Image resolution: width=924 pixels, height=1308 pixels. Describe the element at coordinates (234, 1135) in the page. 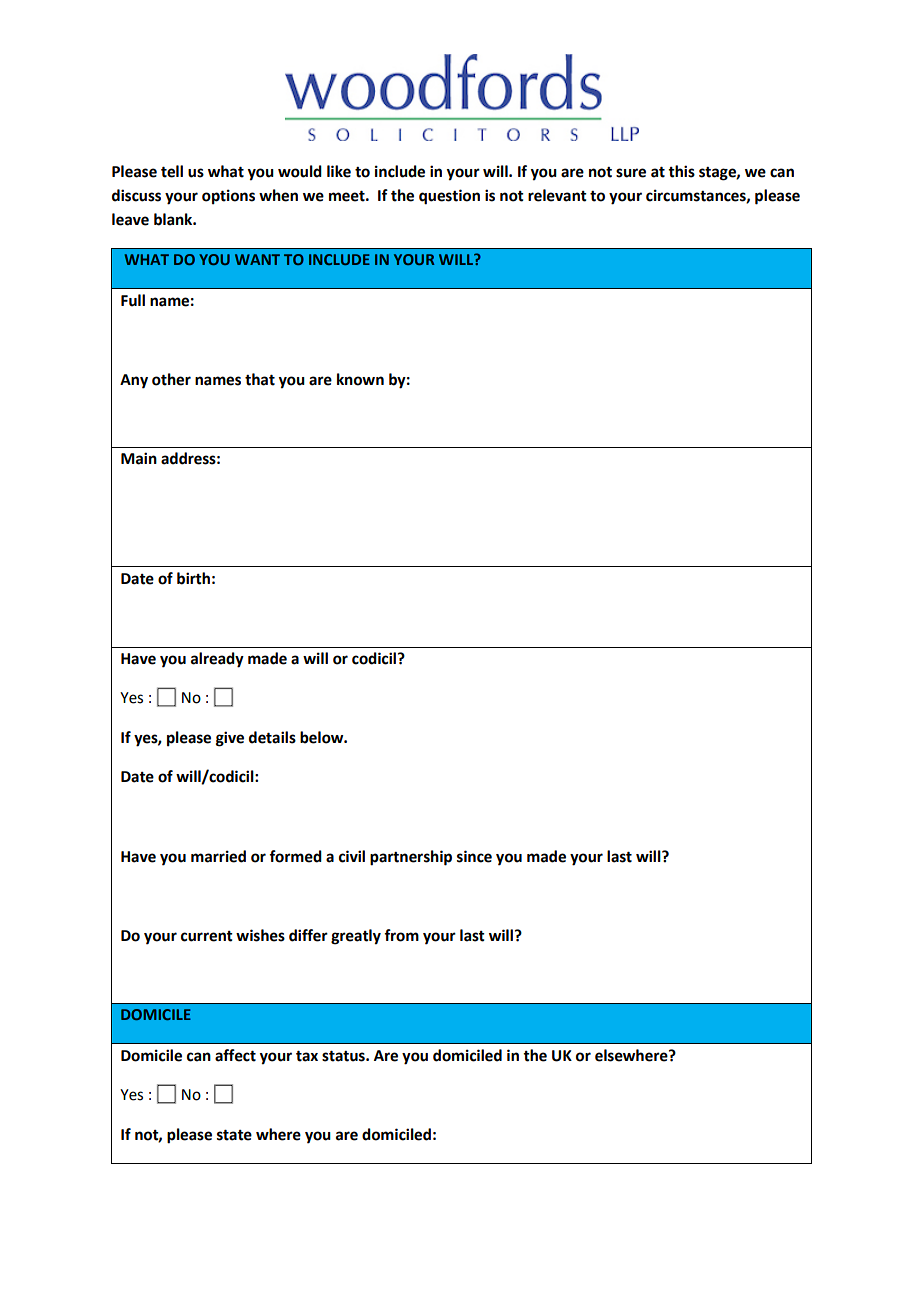

I see `state` at that location.
